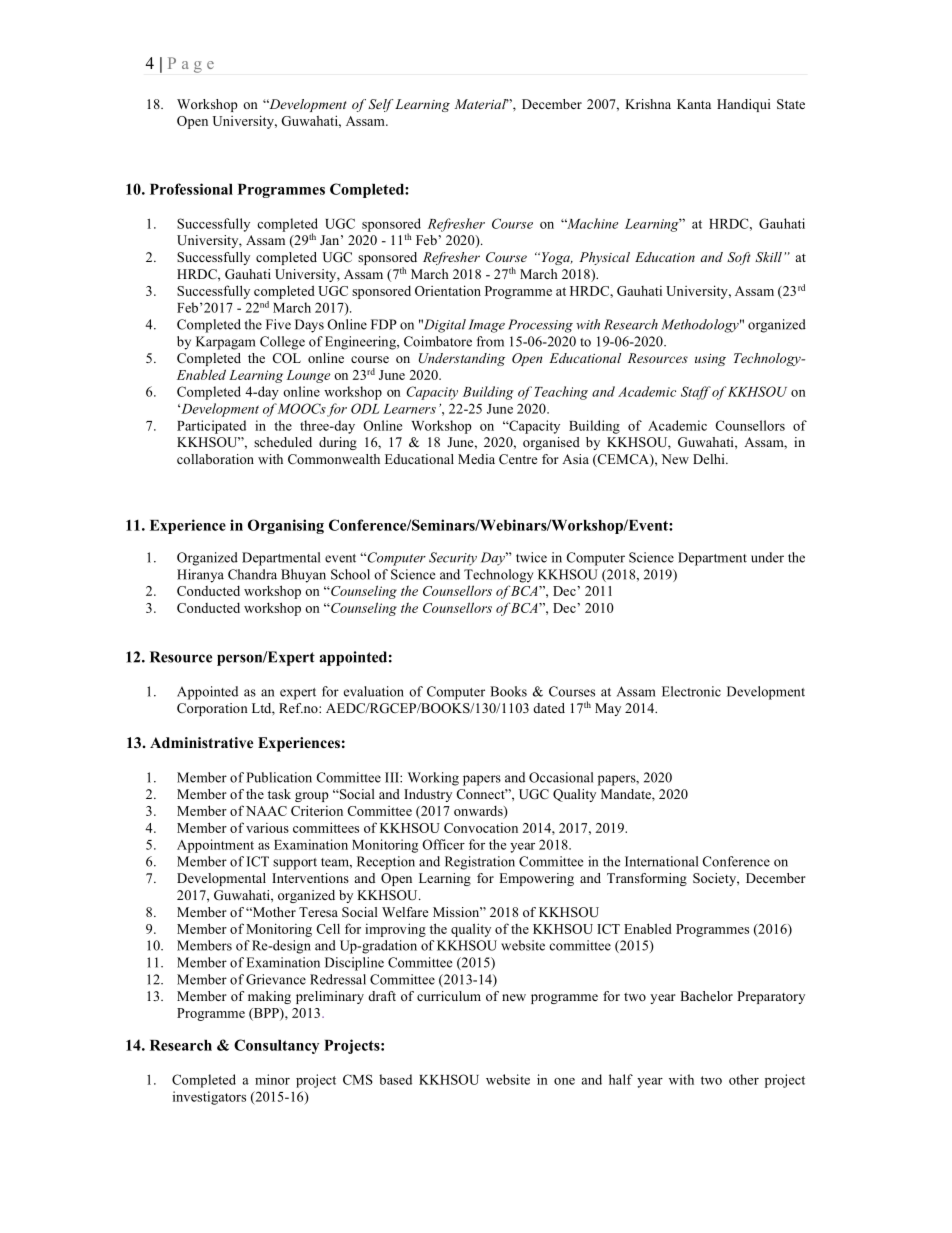  Describe the element at coordinates (191, 189) in the screenshot. I see `Professional` at that location.
